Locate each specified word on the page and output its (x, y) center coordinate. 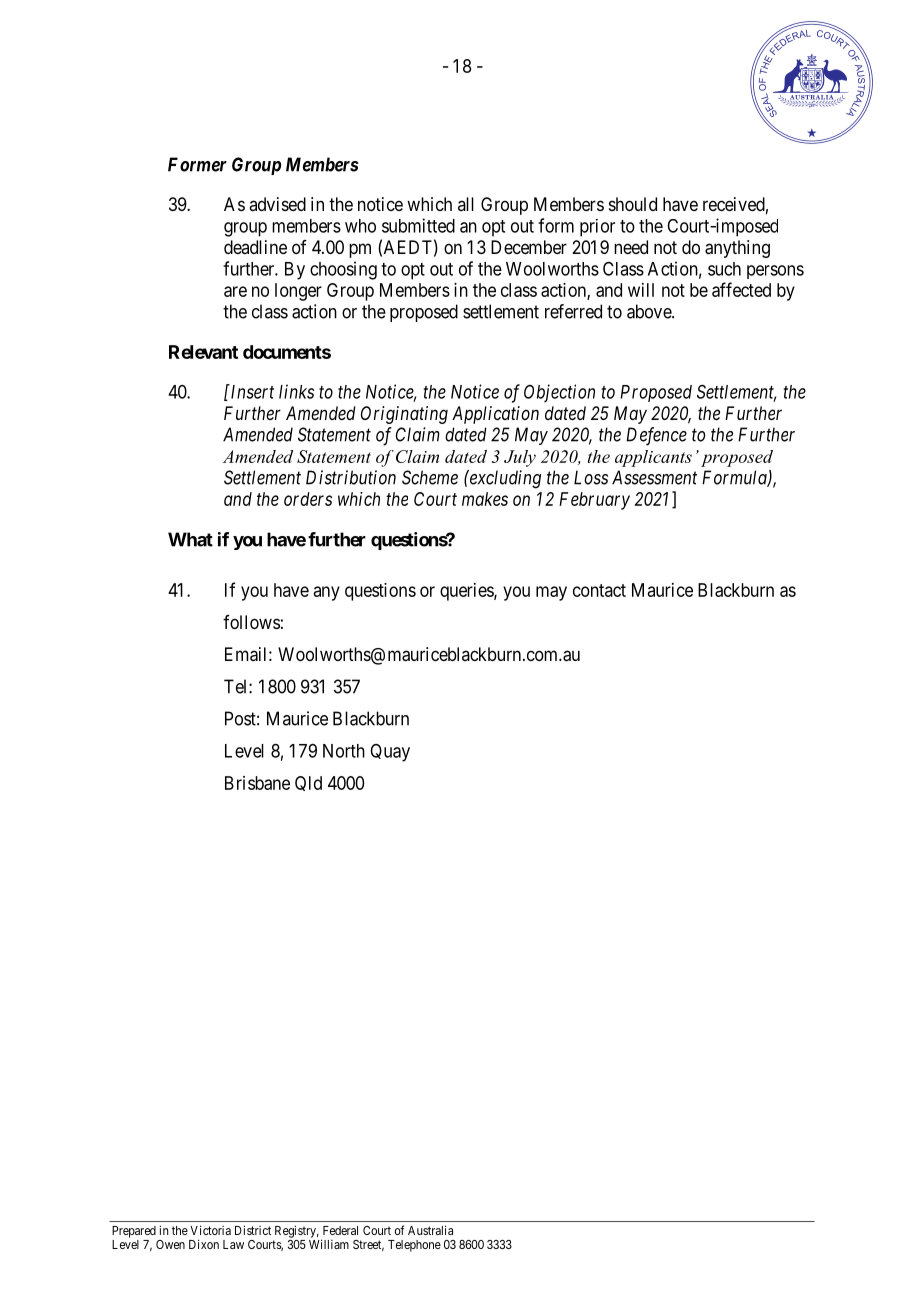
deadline (255, 247)
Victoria (210, 1230)
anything (737, 249)
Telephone (414, 1246)
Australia (430, 1230)
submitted (418, 225)
